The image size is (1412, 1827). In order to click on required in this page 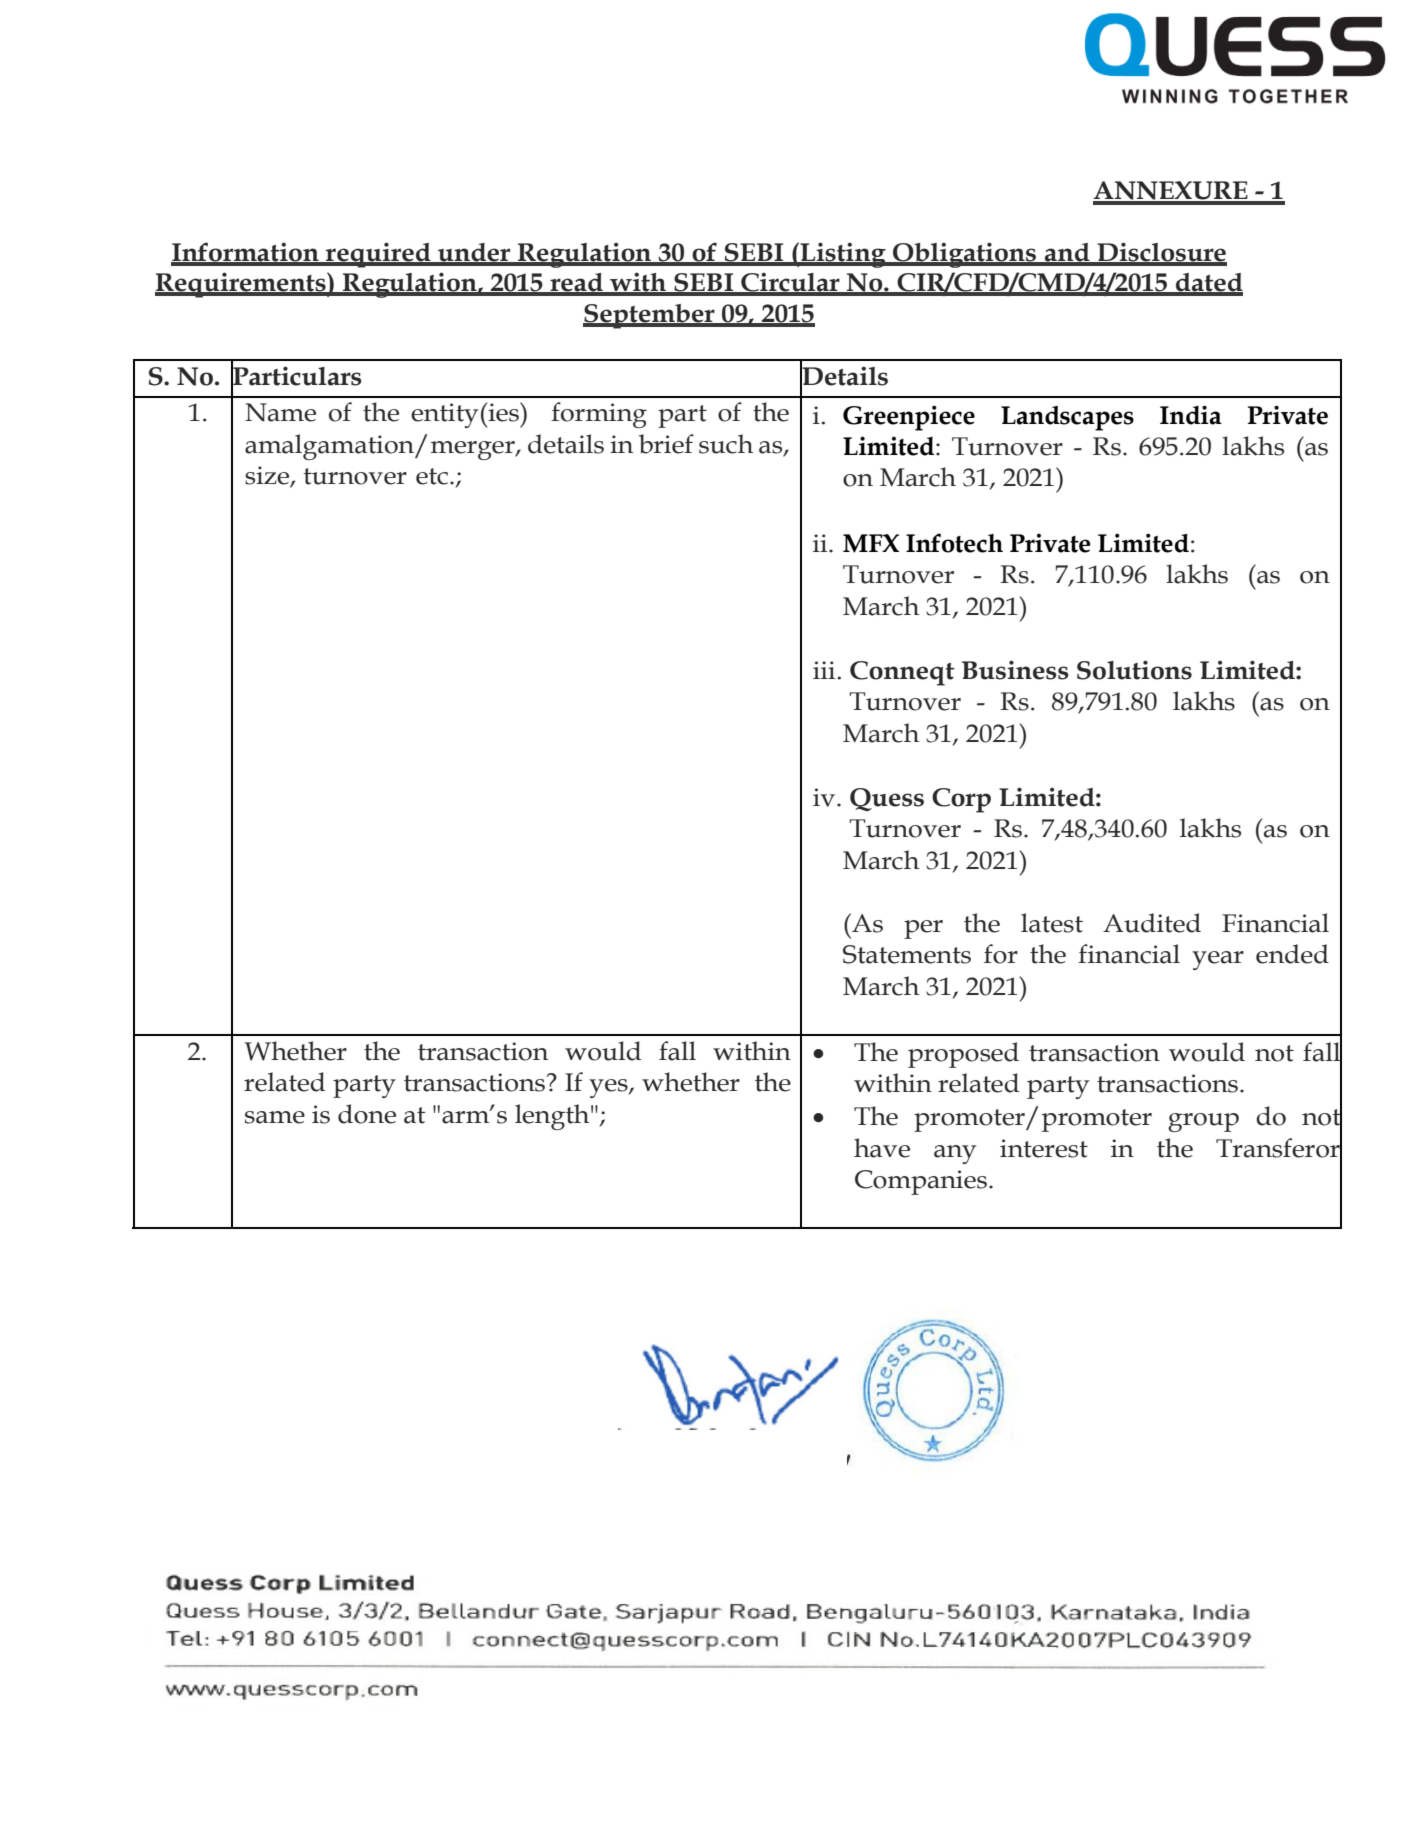, I will do `click(378, 255)`.
